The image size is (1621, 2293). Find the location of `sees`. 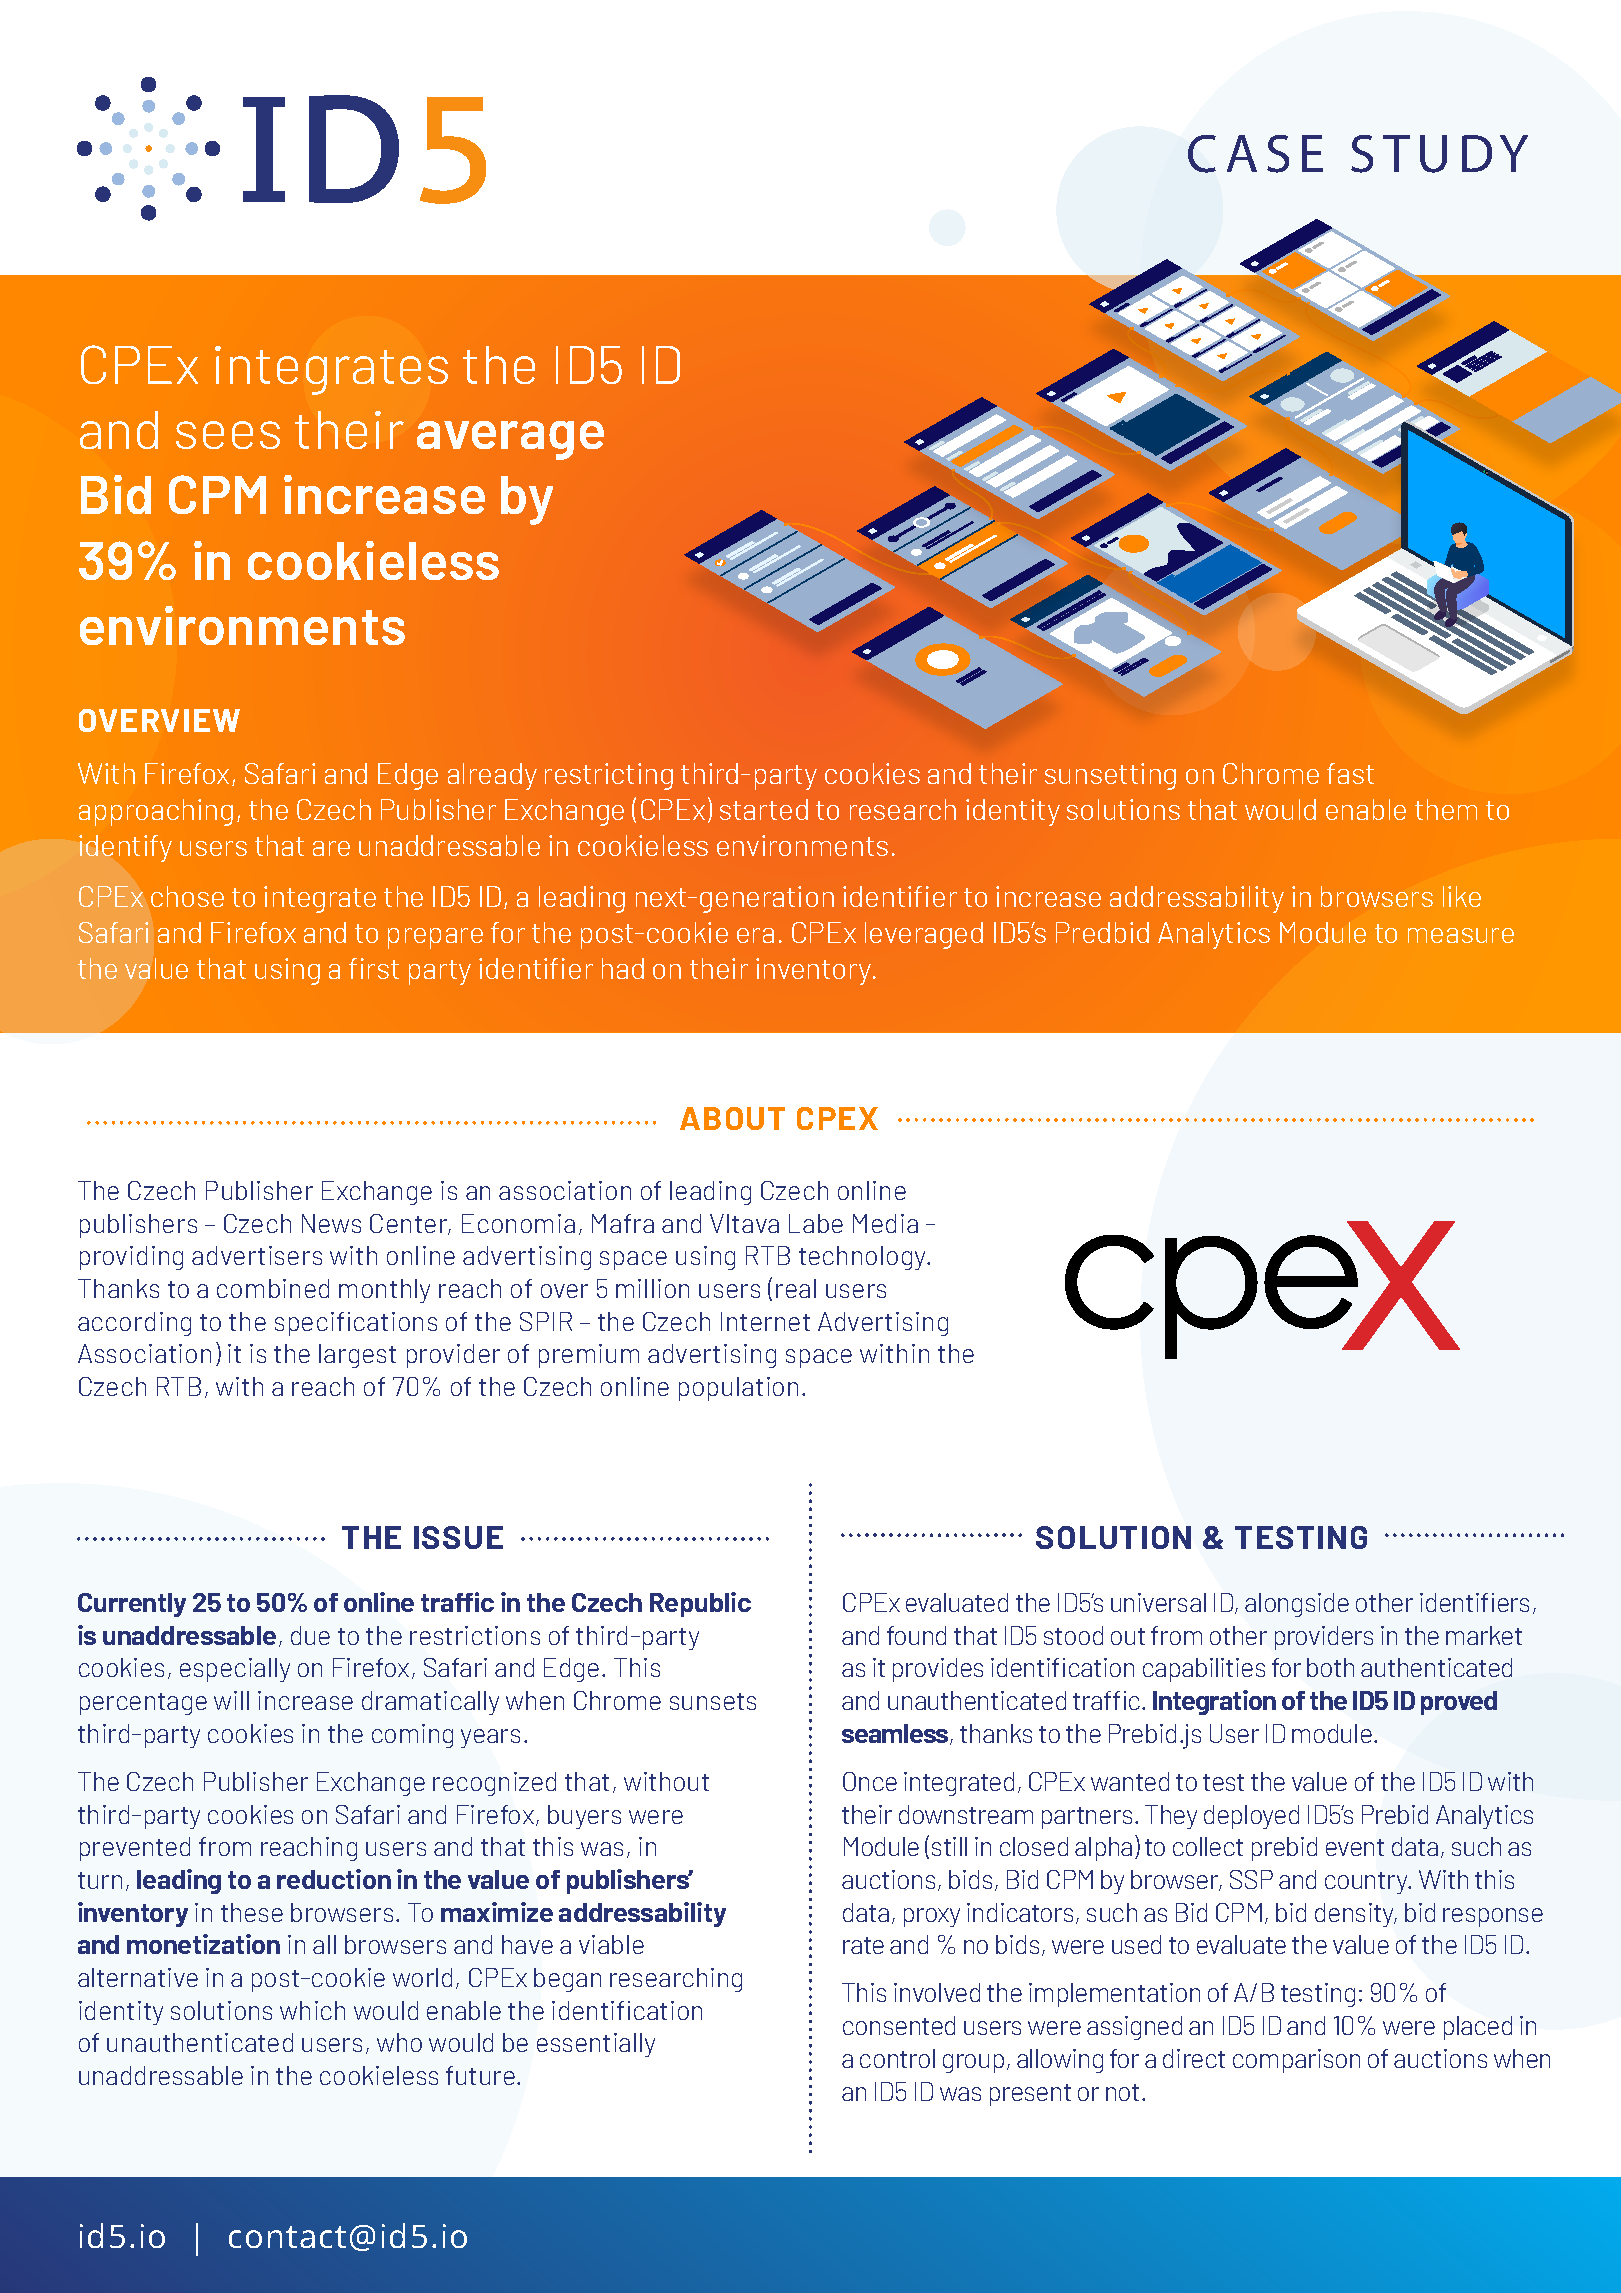

sees is located at coordinates (228, 435).
